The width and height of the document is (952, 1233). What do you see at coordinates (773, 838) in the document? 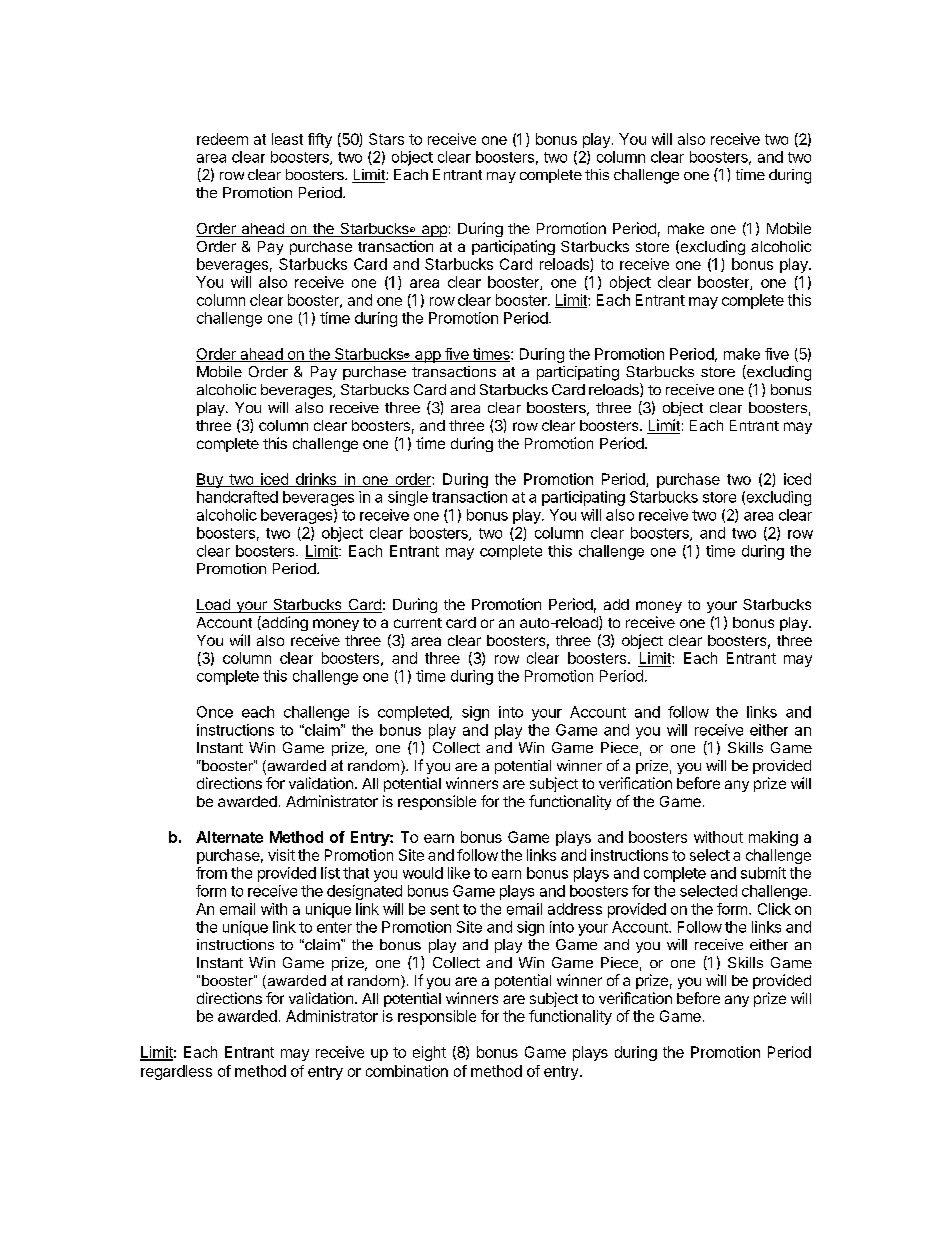
I see `making` at bounding box center [773, 838].
